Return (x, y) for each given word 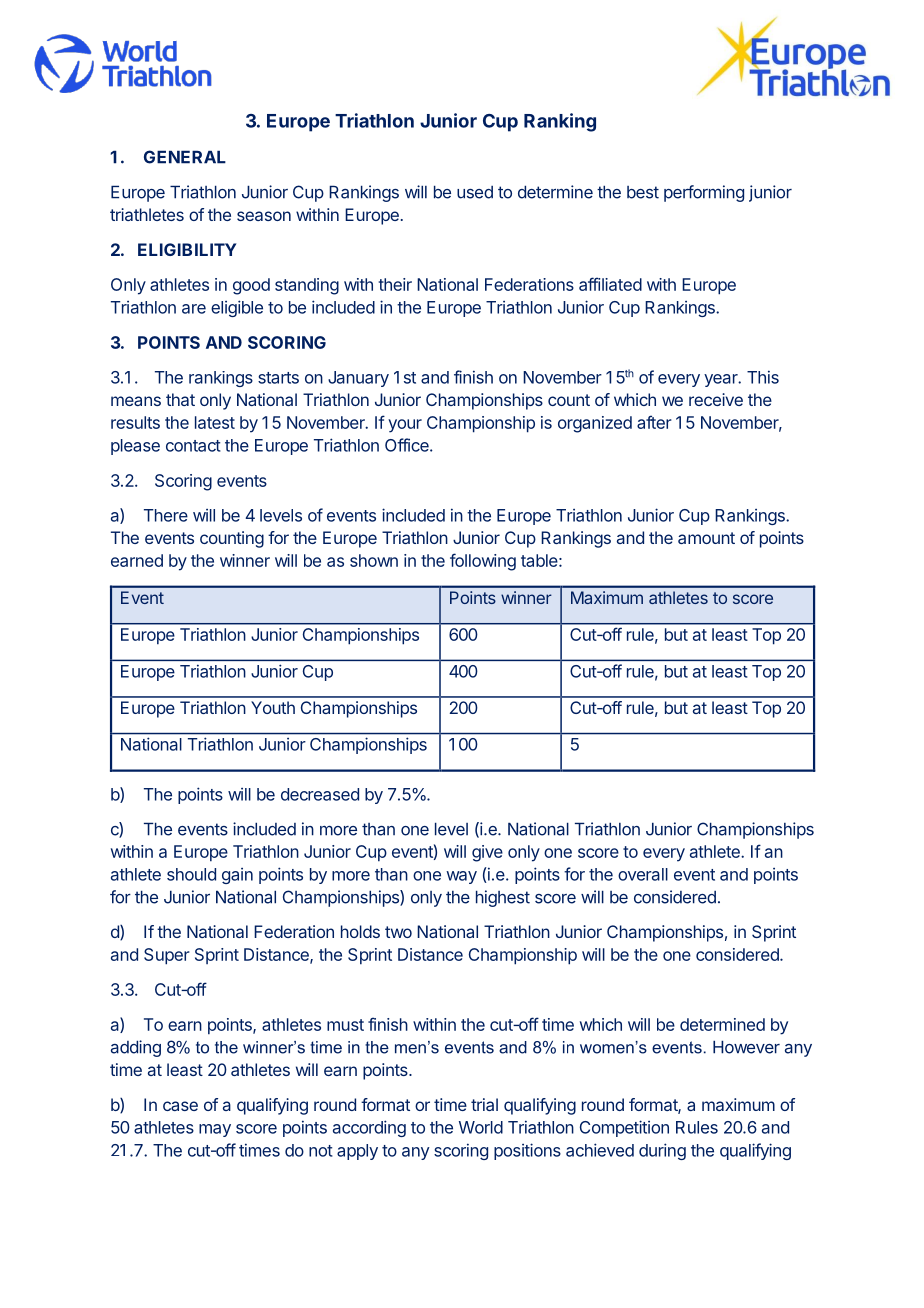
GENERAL (185, 157)
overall (643, 874)
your (405, 426)
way (461, 877)
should (191, 874)
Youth (273, 707)
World (481, 1127)
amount (706, 538)
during (662, 1151)
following (483, 562)
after (654, 422)
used (475, 192)
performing (704, 193)
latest (215, 422)
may (215, 1130)
